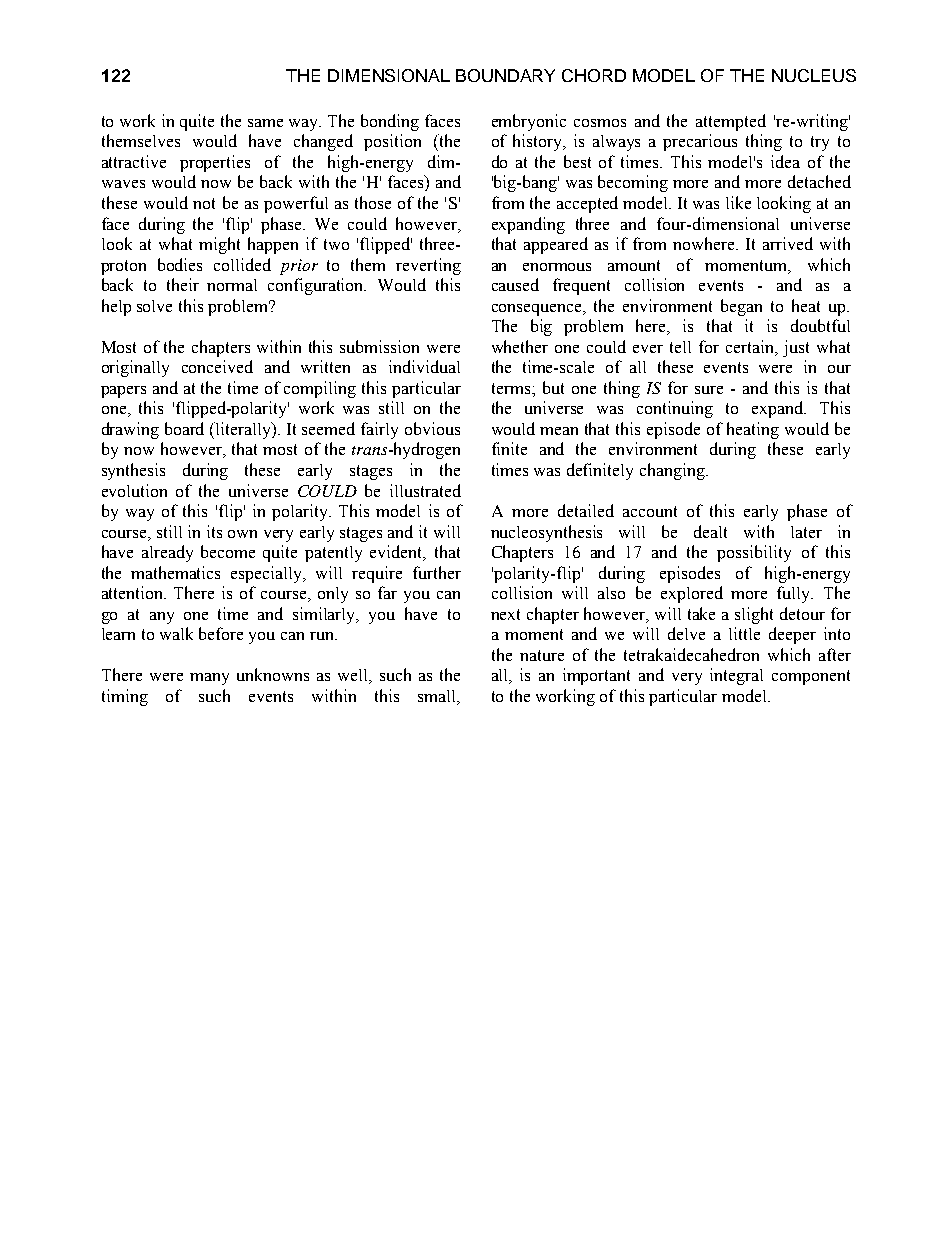 The image size is (952, 1245). Describe the element at coordinates (731, 122) in the screenshot. I see `attempted` at that location.
